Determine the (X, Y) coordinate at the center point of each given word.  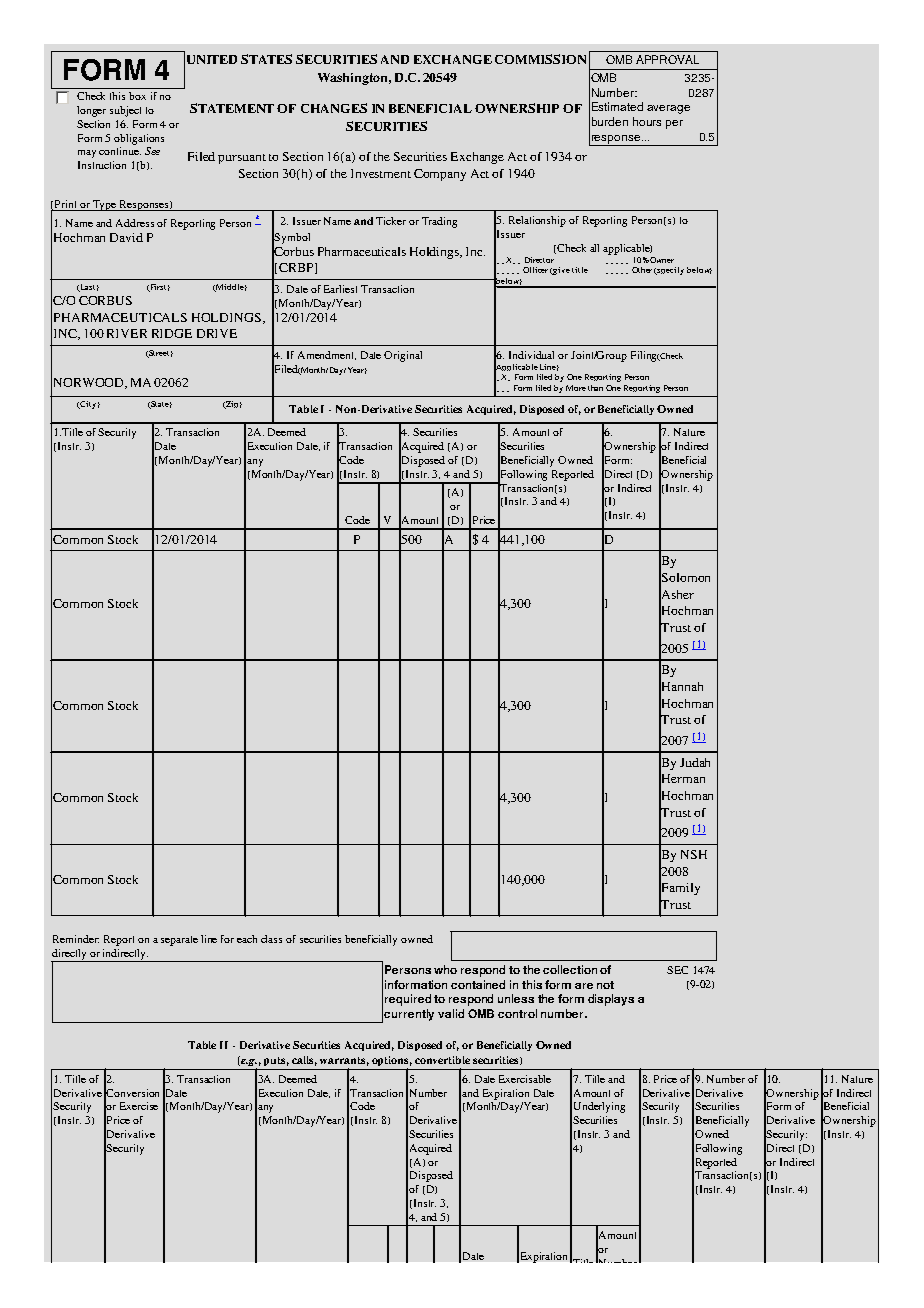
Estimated (617, 106)
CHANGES (334, 108)
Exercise (139, 1106)
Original (403, 356)
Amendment (327, 355)
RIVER (127, 333)
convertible (442, 1060)
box (137, 96)
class (271, 939)
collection (570, 969)
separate (179, 941)
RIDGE (172, 333)
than (595, 388)
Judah (695, 762)
